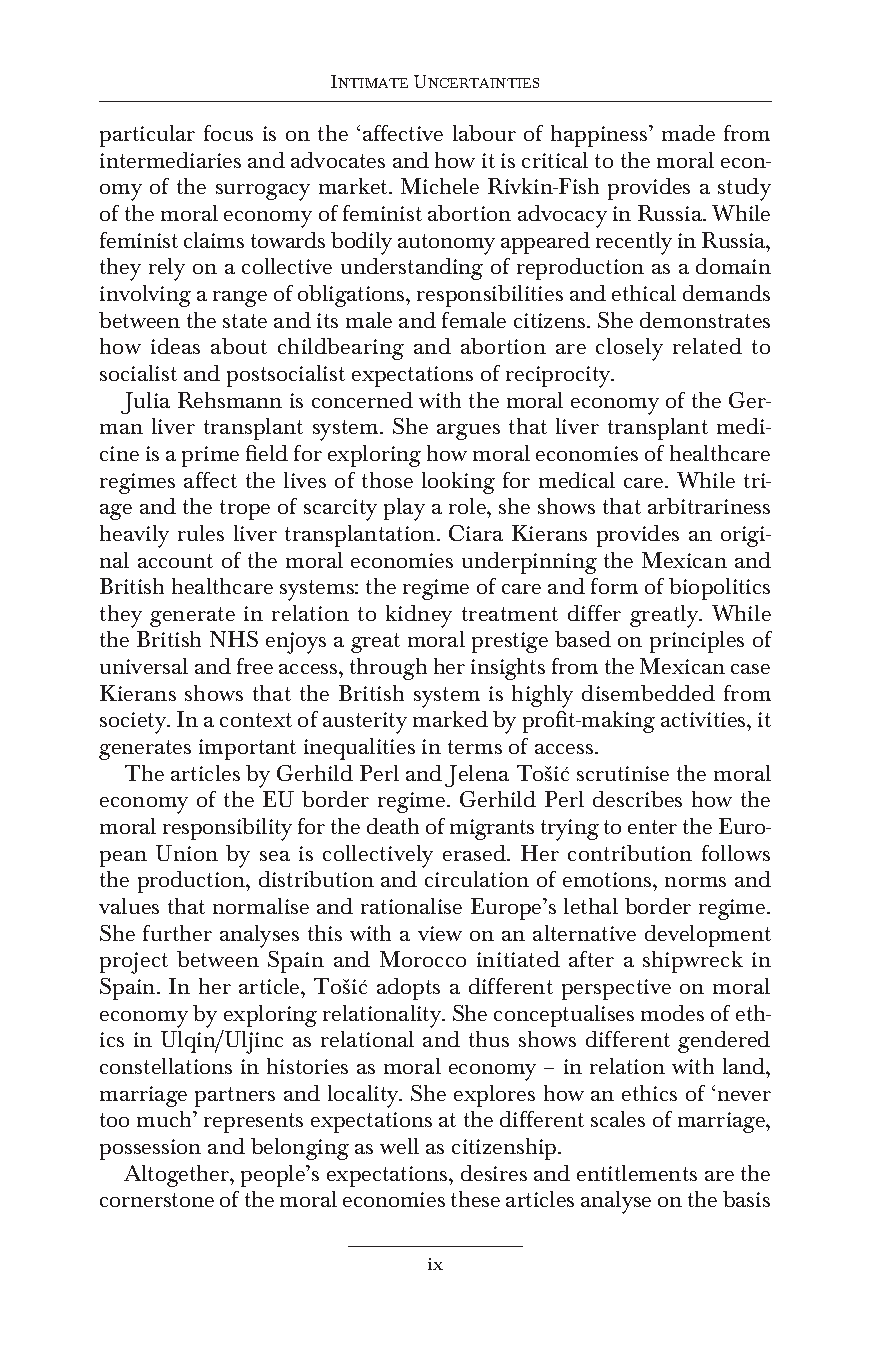  I want to click on principles, so click(697, 642).
